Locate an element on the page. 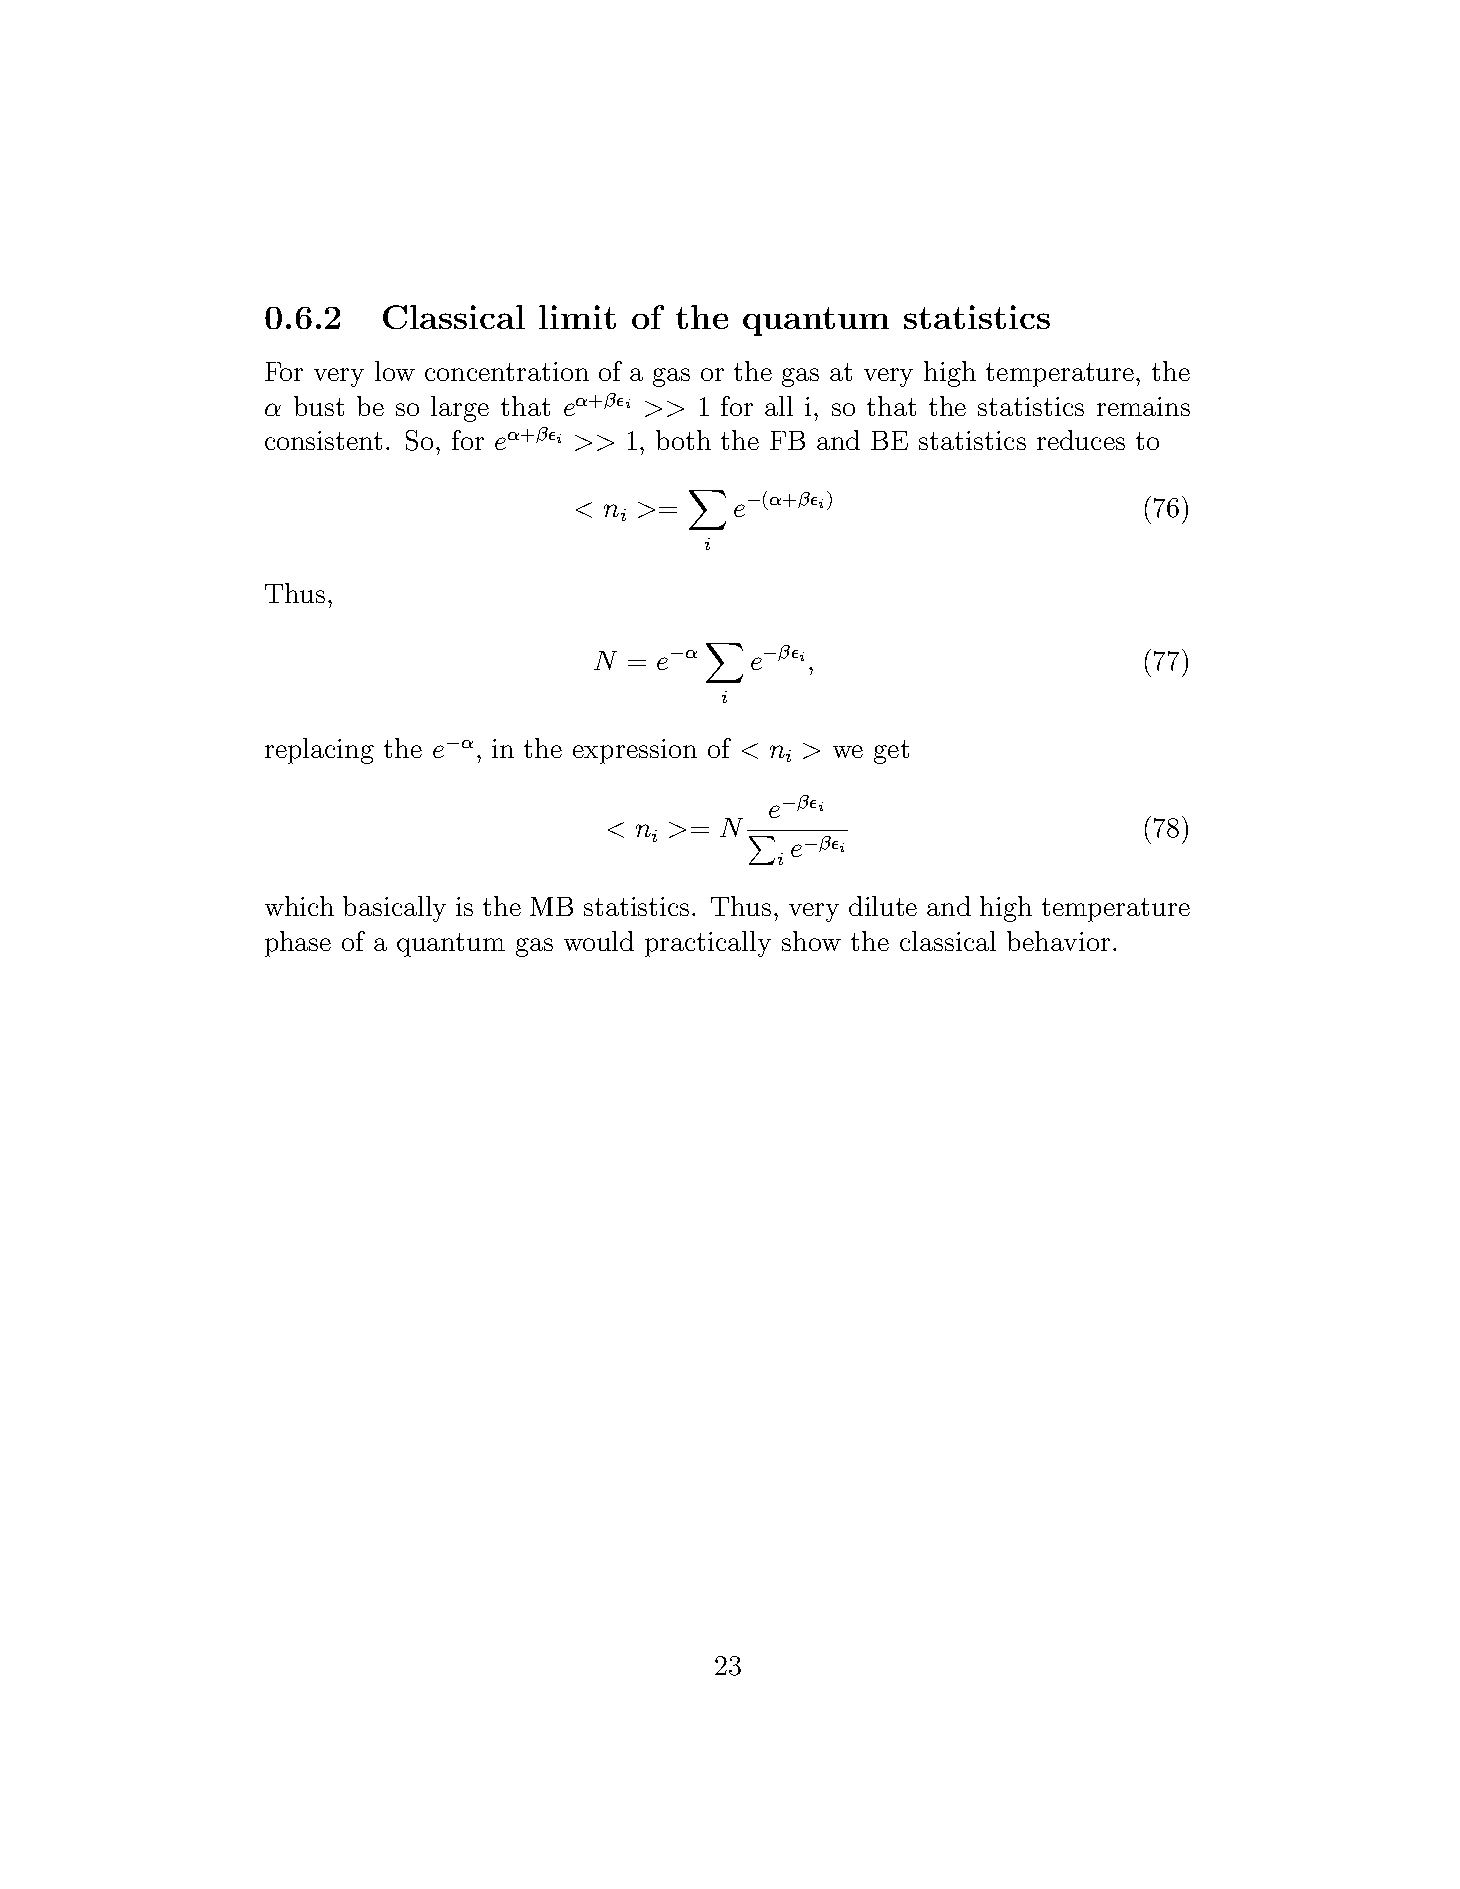  limit is located at coordinates (577, 317).
